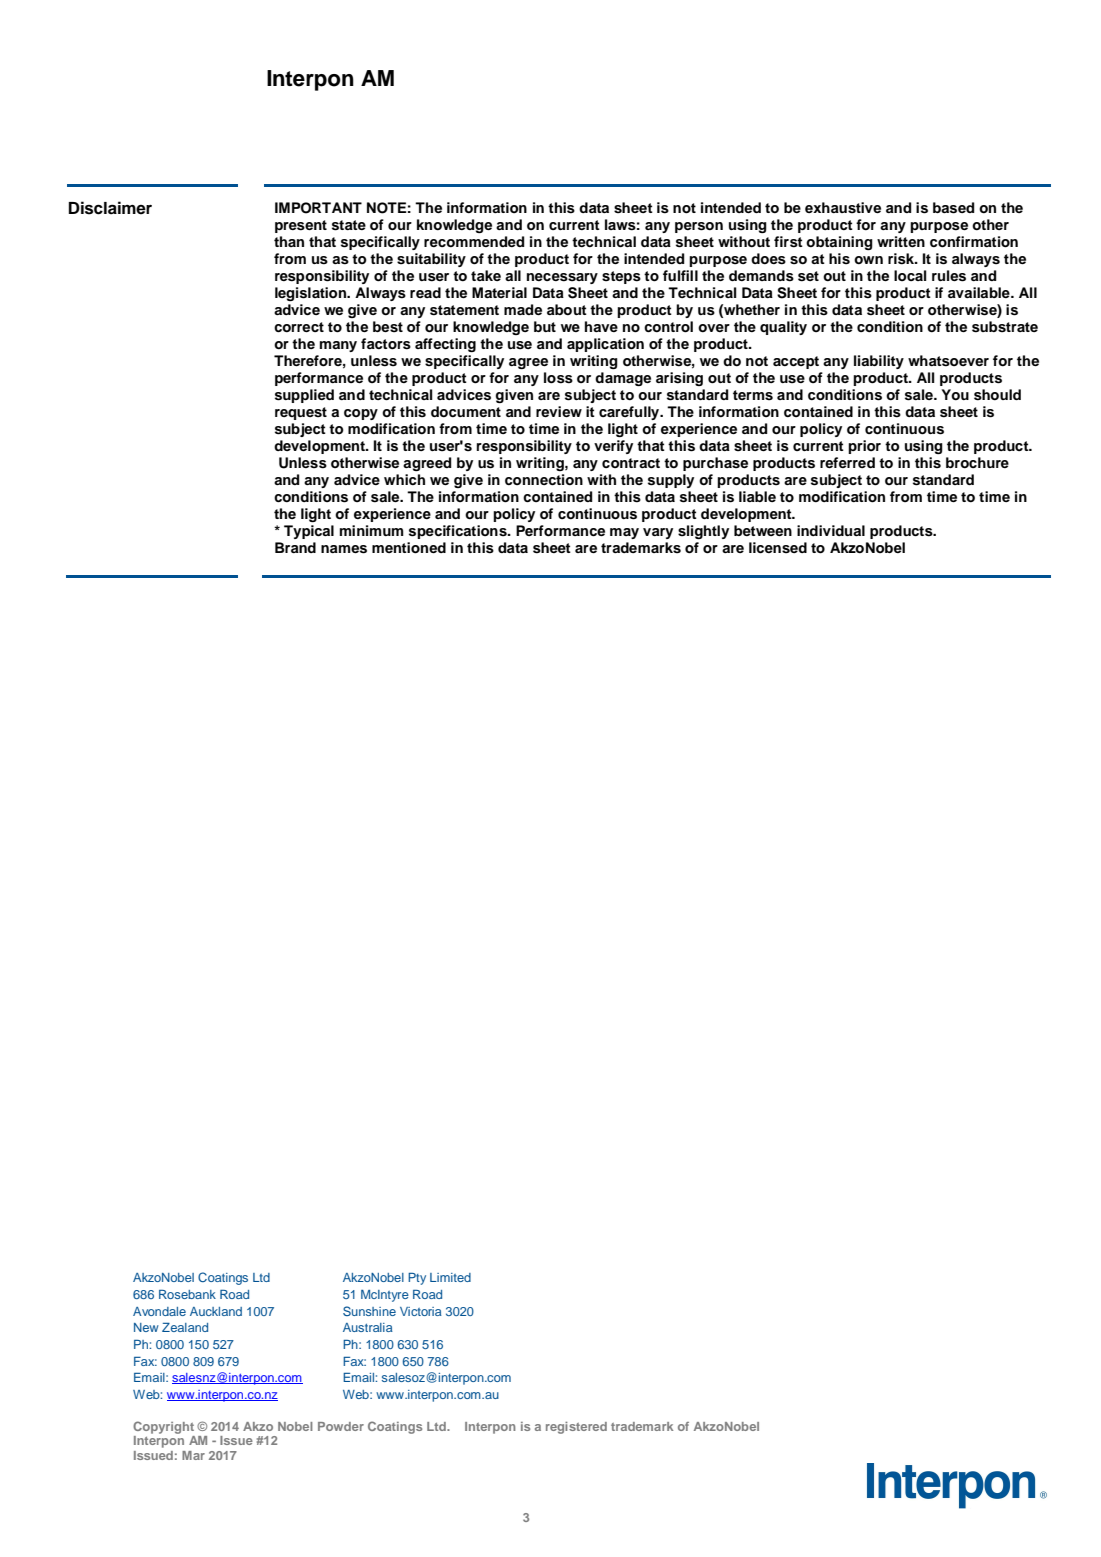  I want to click on than, so click(289, 241).
